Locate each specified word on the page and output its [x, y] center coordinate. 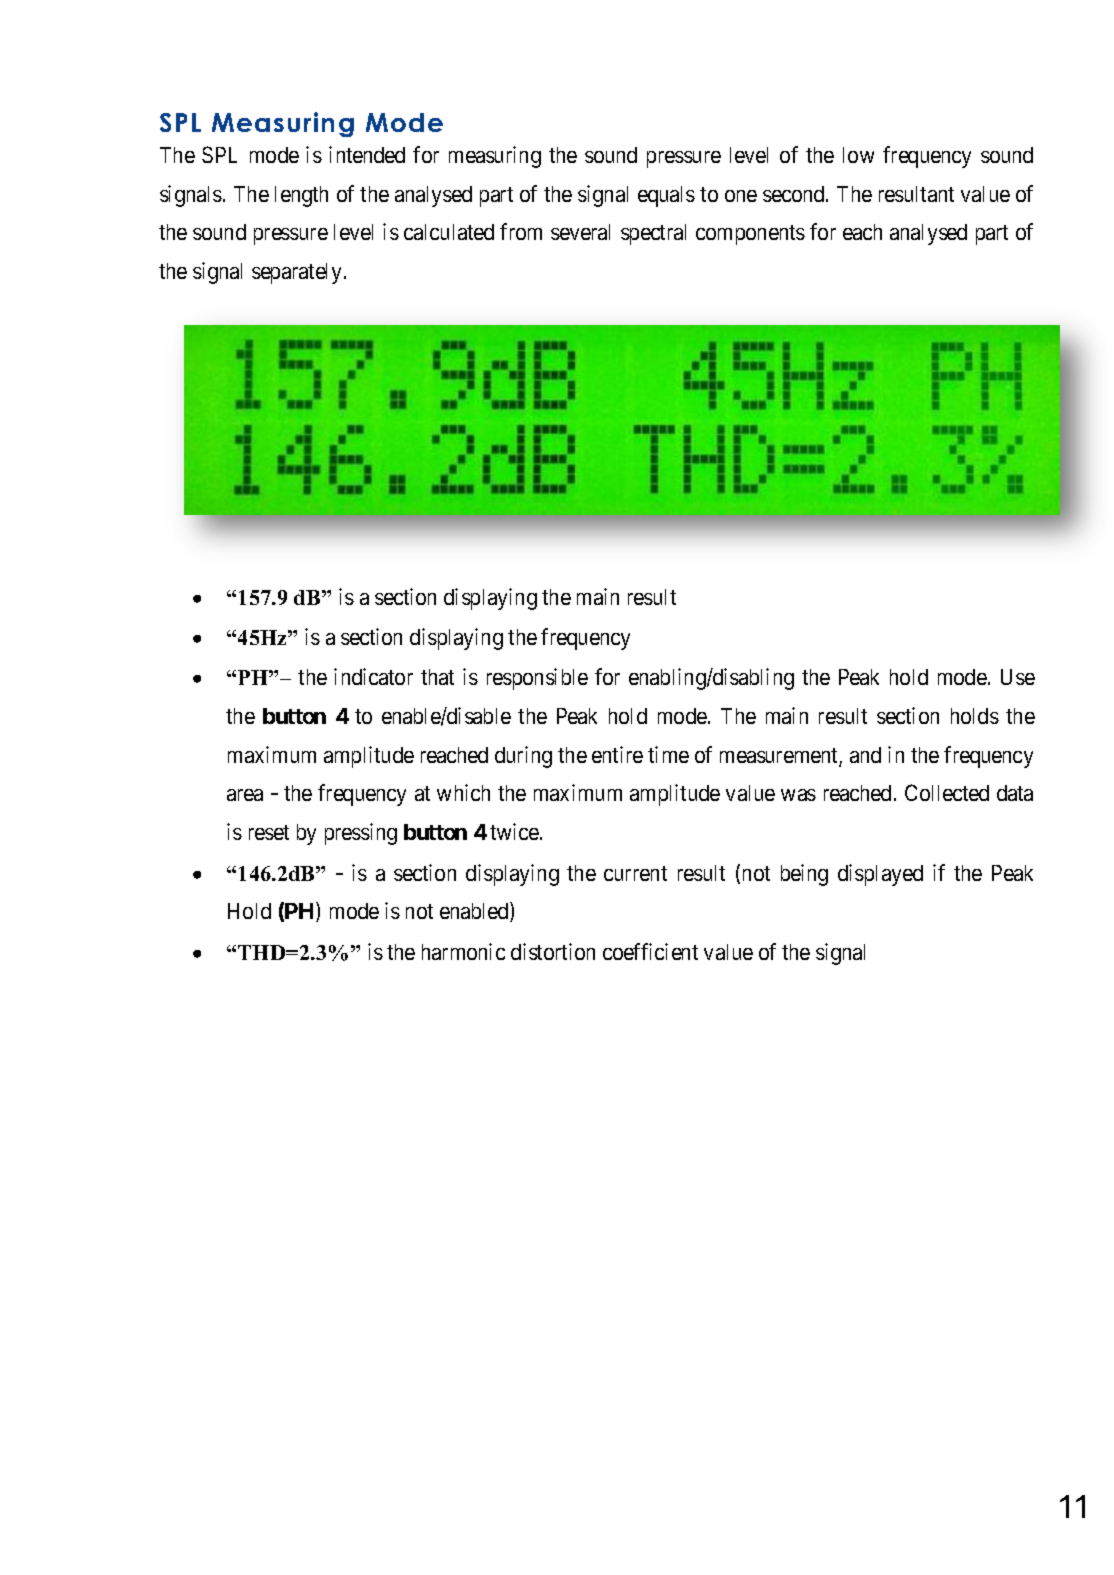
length [301, 196]
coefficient [650, 951]
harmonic [463, 951]
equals [666, 196]
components [750, 235]
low [858, 155]
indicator [373, 676]
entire [617, 754]
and [865, 755]
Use [1018, 677]
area [245, 795]
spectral [653, 234]
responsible [537, 679]
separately [298, 273]
